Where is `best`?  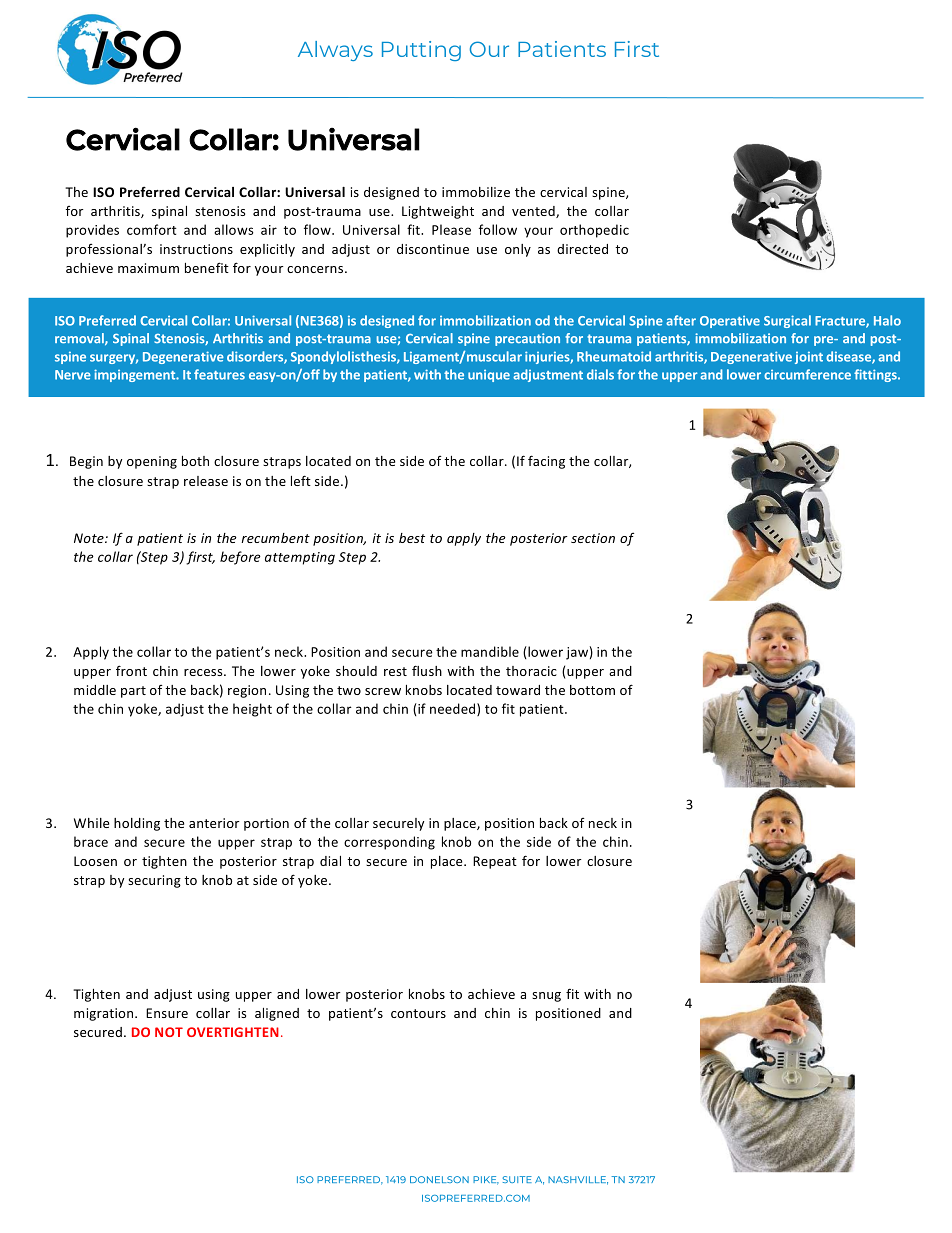 best is located at coordinates (412, 538).
